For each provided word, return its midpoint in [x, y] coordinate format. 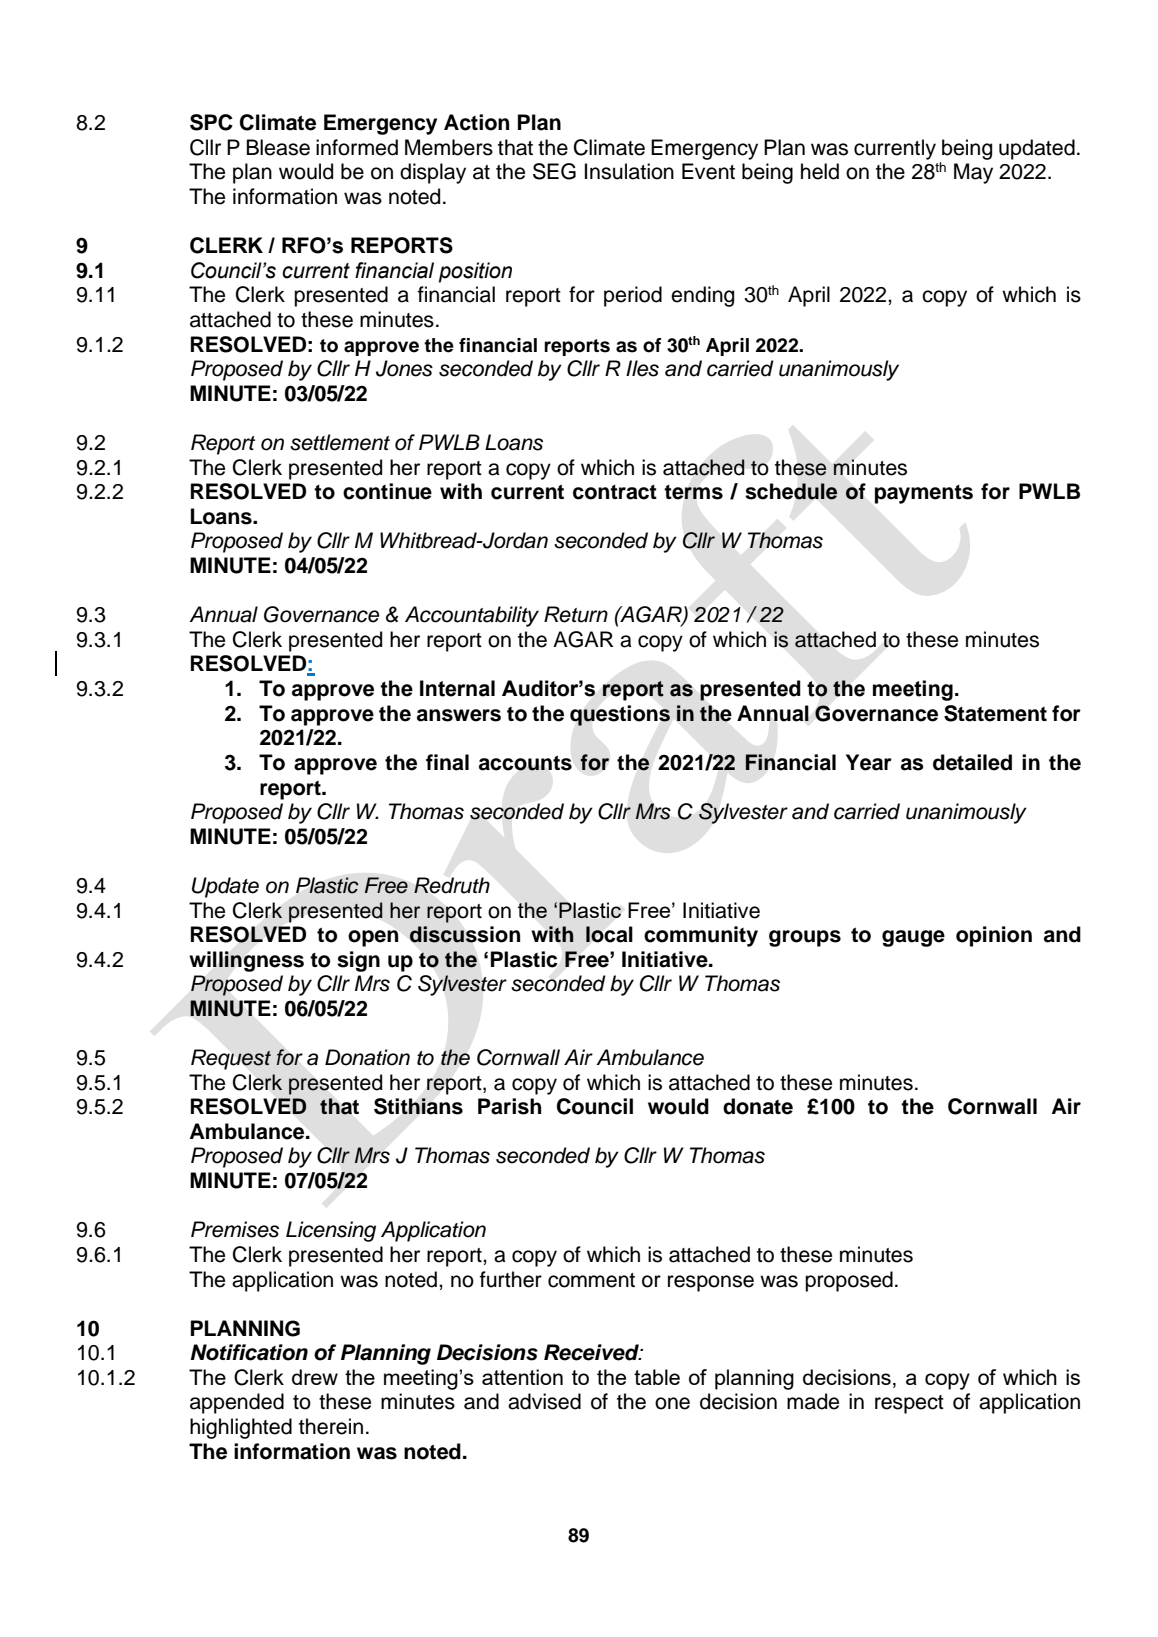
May [973, 173]
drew [315, 1377]
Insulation [629, 171]
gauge [913, 938]
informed [357, 147]
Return [576, 614]
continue [387, 491]
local [609, 934]
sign [358, 961]
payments [924, 494]
